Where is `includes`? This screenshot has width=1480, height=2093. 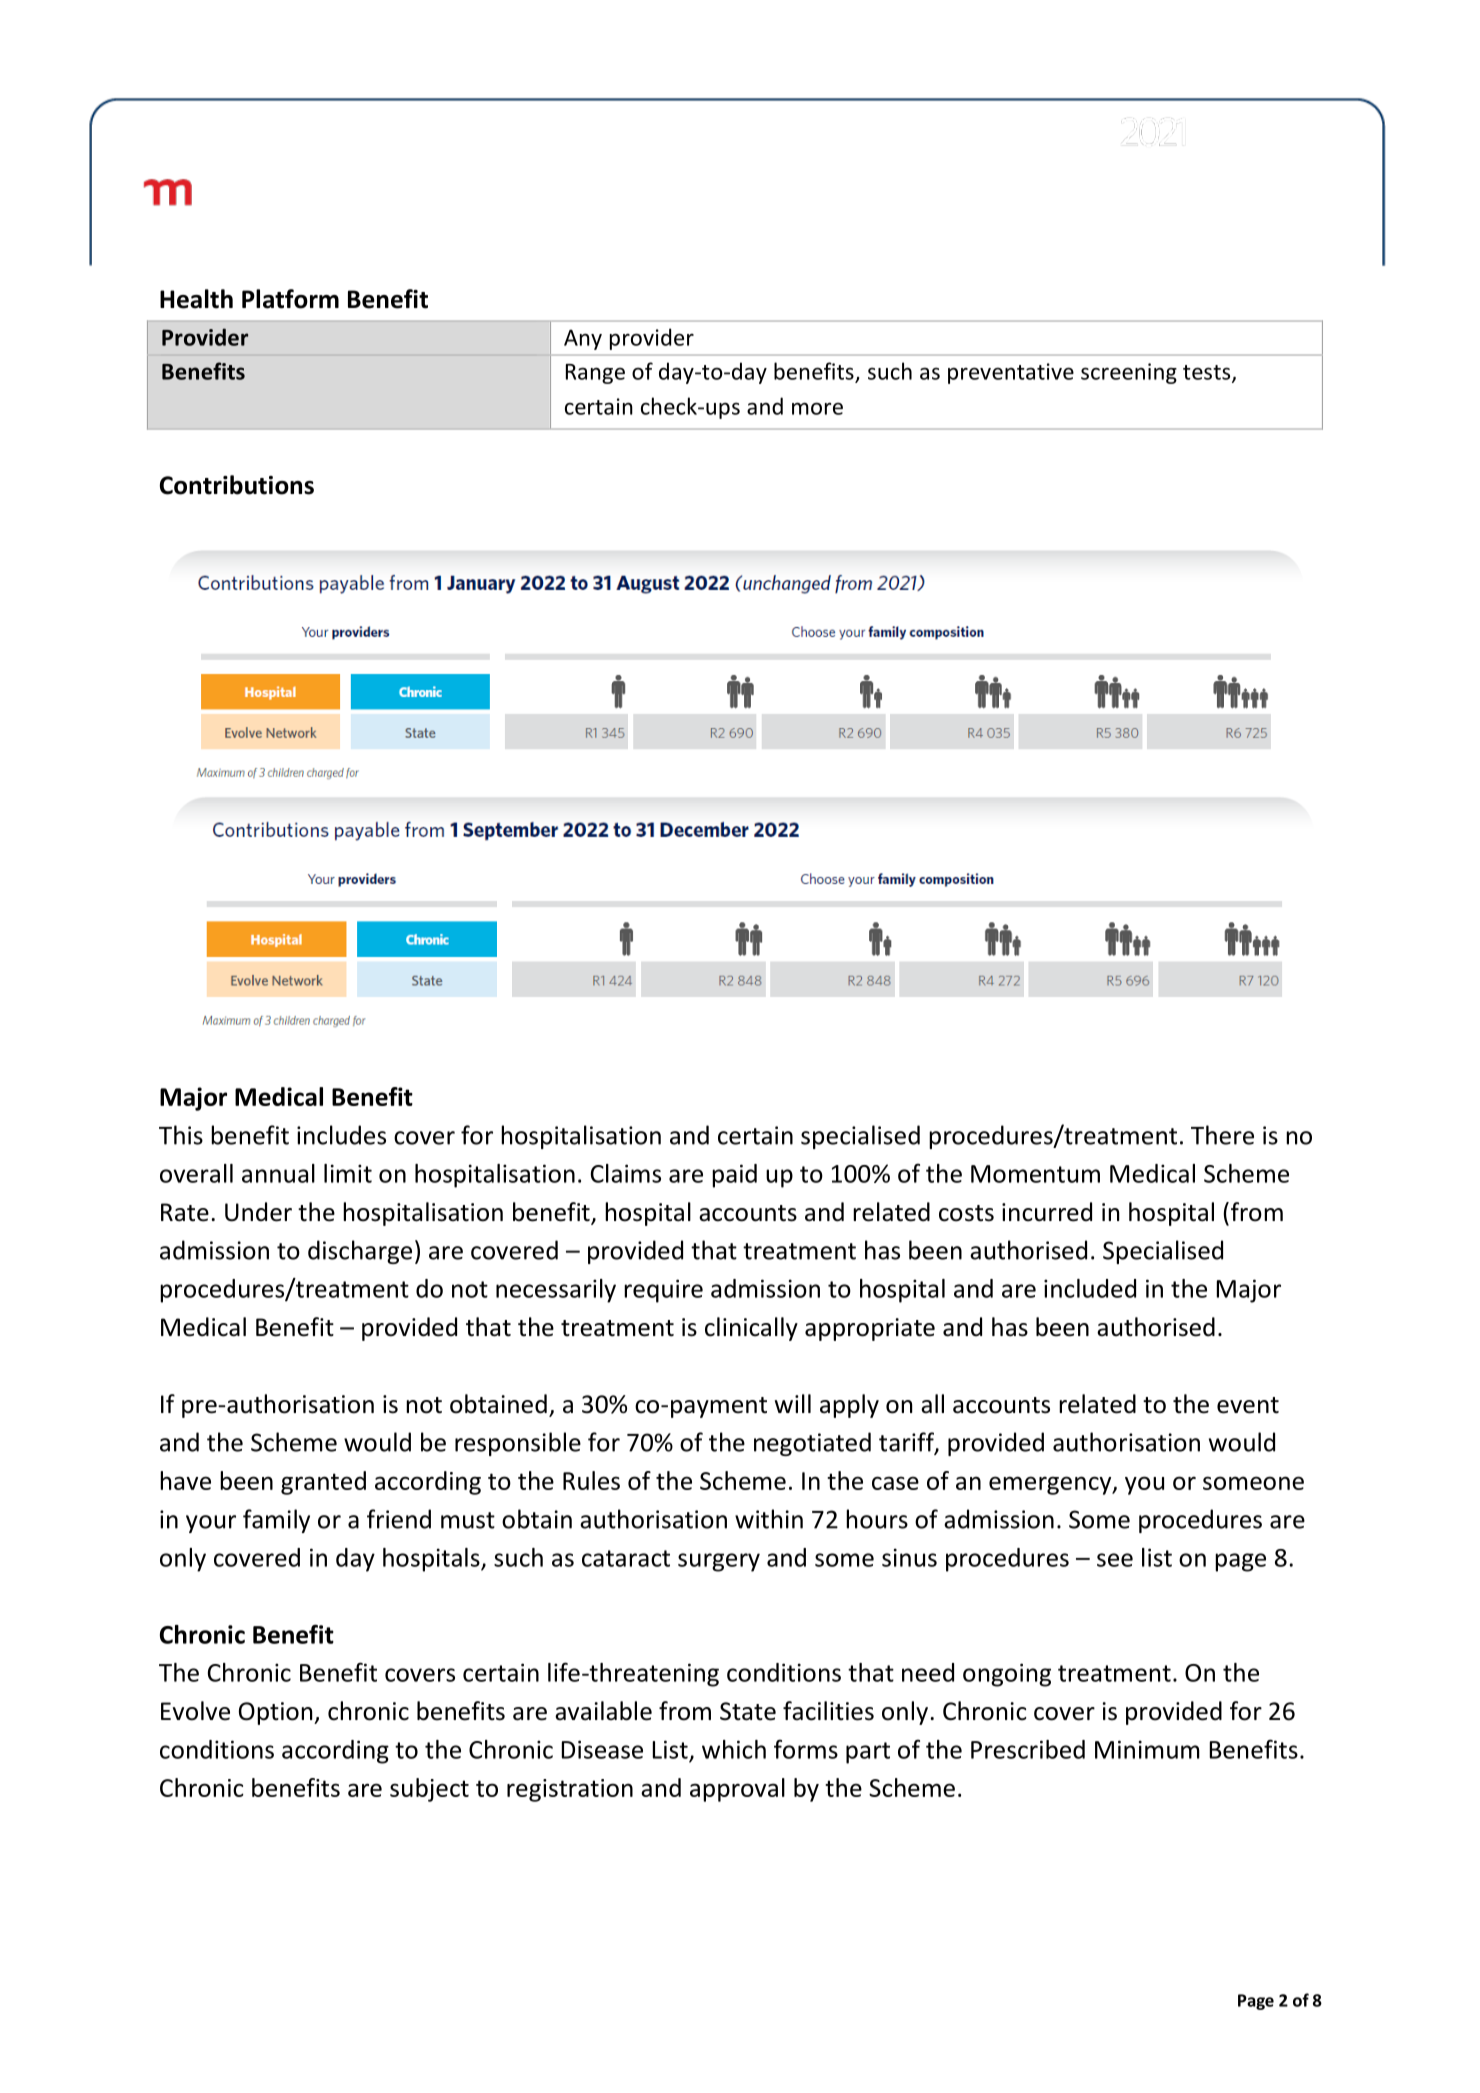 includes is located at coordinates (341, 1135).
